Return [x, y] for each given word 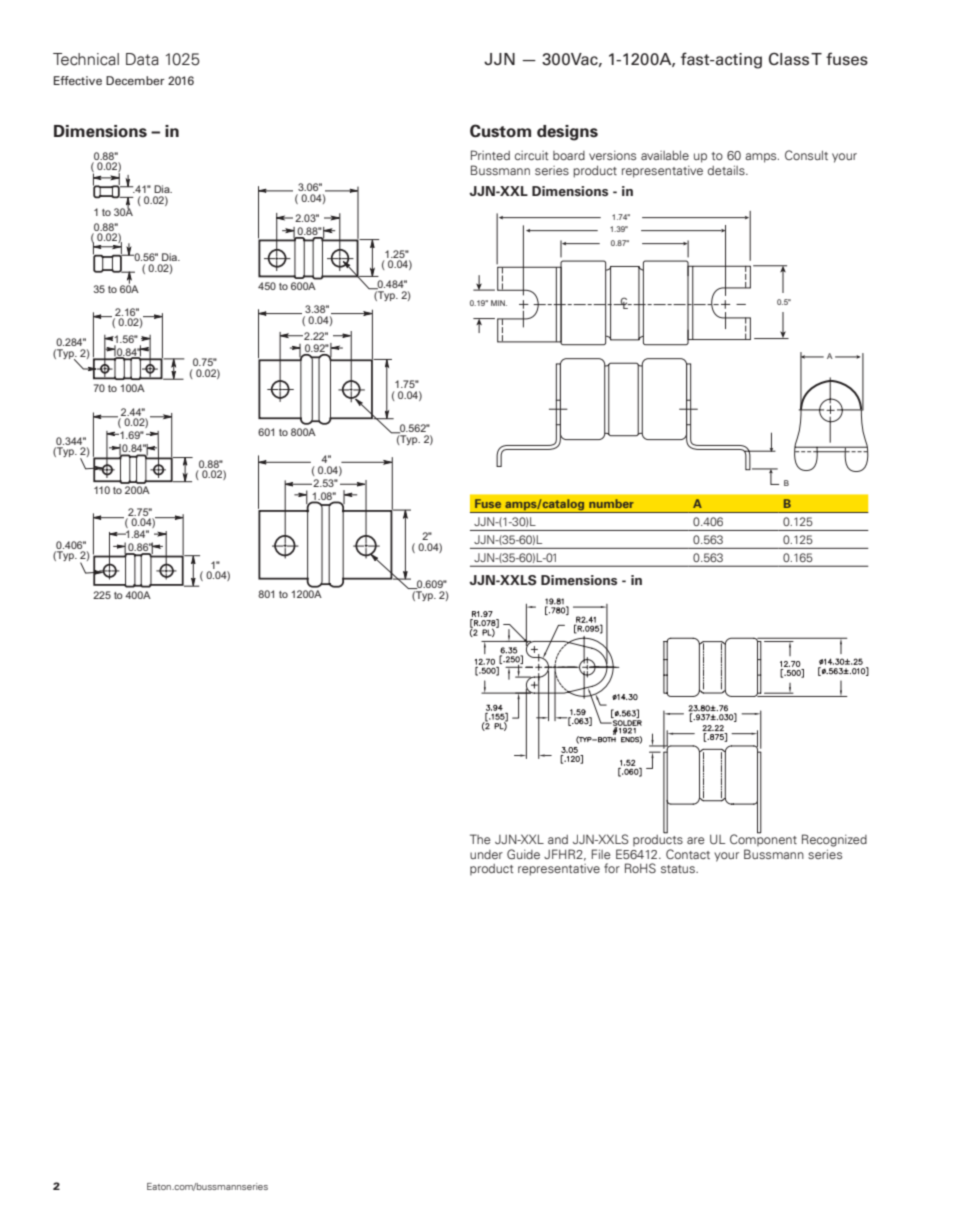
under [486, 854]
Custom [500, 131]
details [727, 170]
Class [789, 59]
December [135, 80]
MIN [499, 303]
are [696, 840]
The [480, 839]
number [611, 503]
